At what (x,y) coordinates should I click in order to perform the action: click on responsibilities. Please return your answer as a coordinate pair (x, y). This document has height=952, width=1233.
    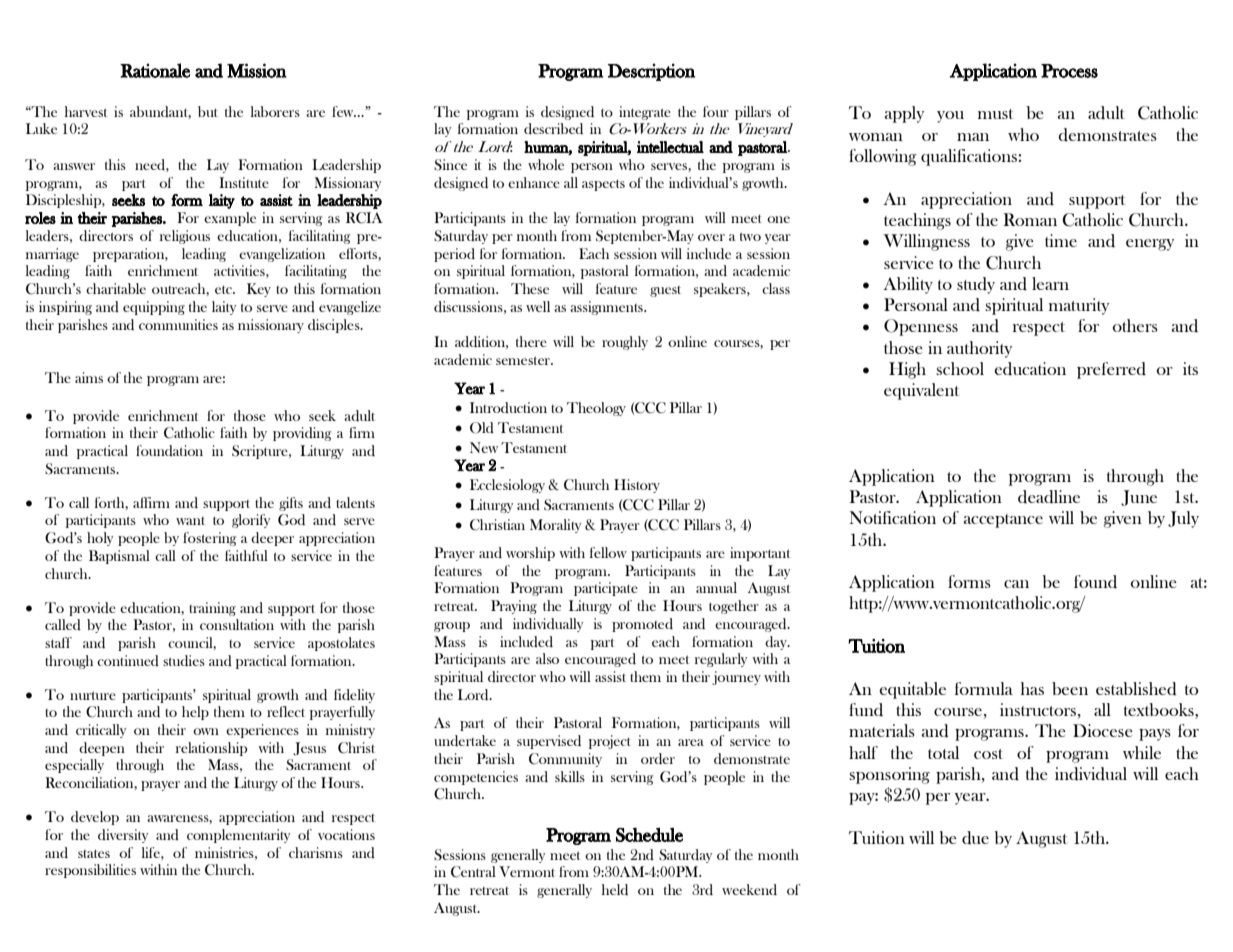
    Looking at the image, I should click on (90, 871).
